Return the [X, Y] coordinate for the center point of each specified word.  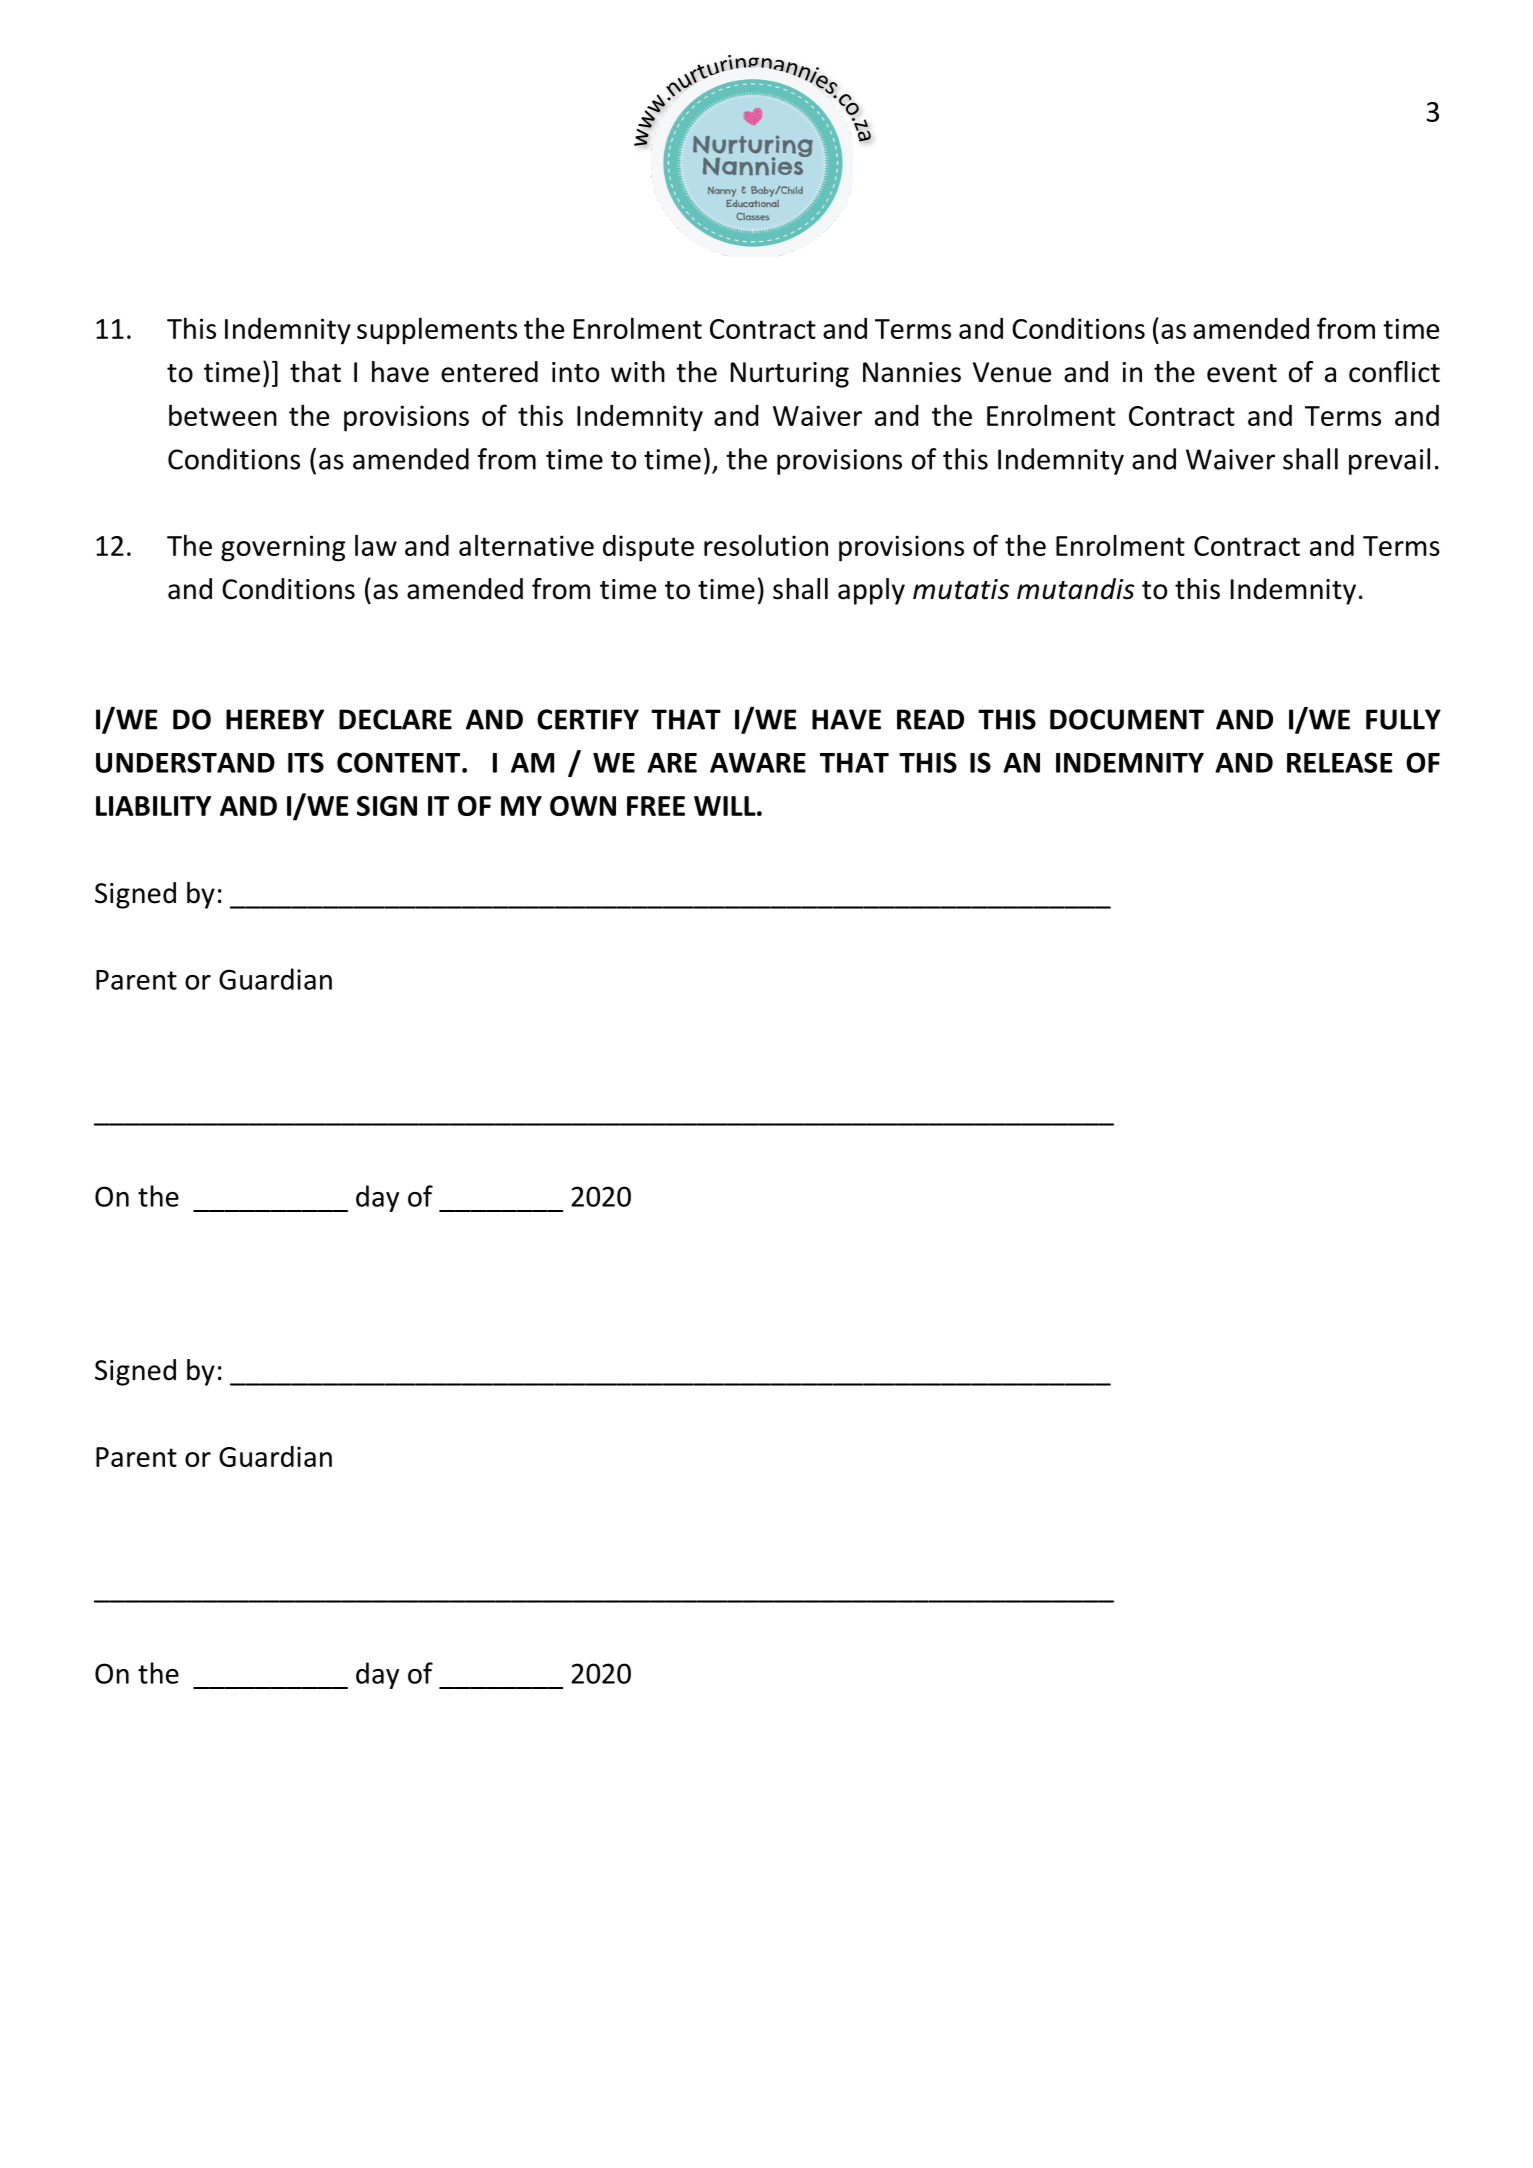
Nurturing [790, 375]
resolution [766, 545]
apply [871, 591]
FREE [656, 806]
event [1242, 373]
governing [283, 548]
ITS [306, 762]
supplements [437, 331]
